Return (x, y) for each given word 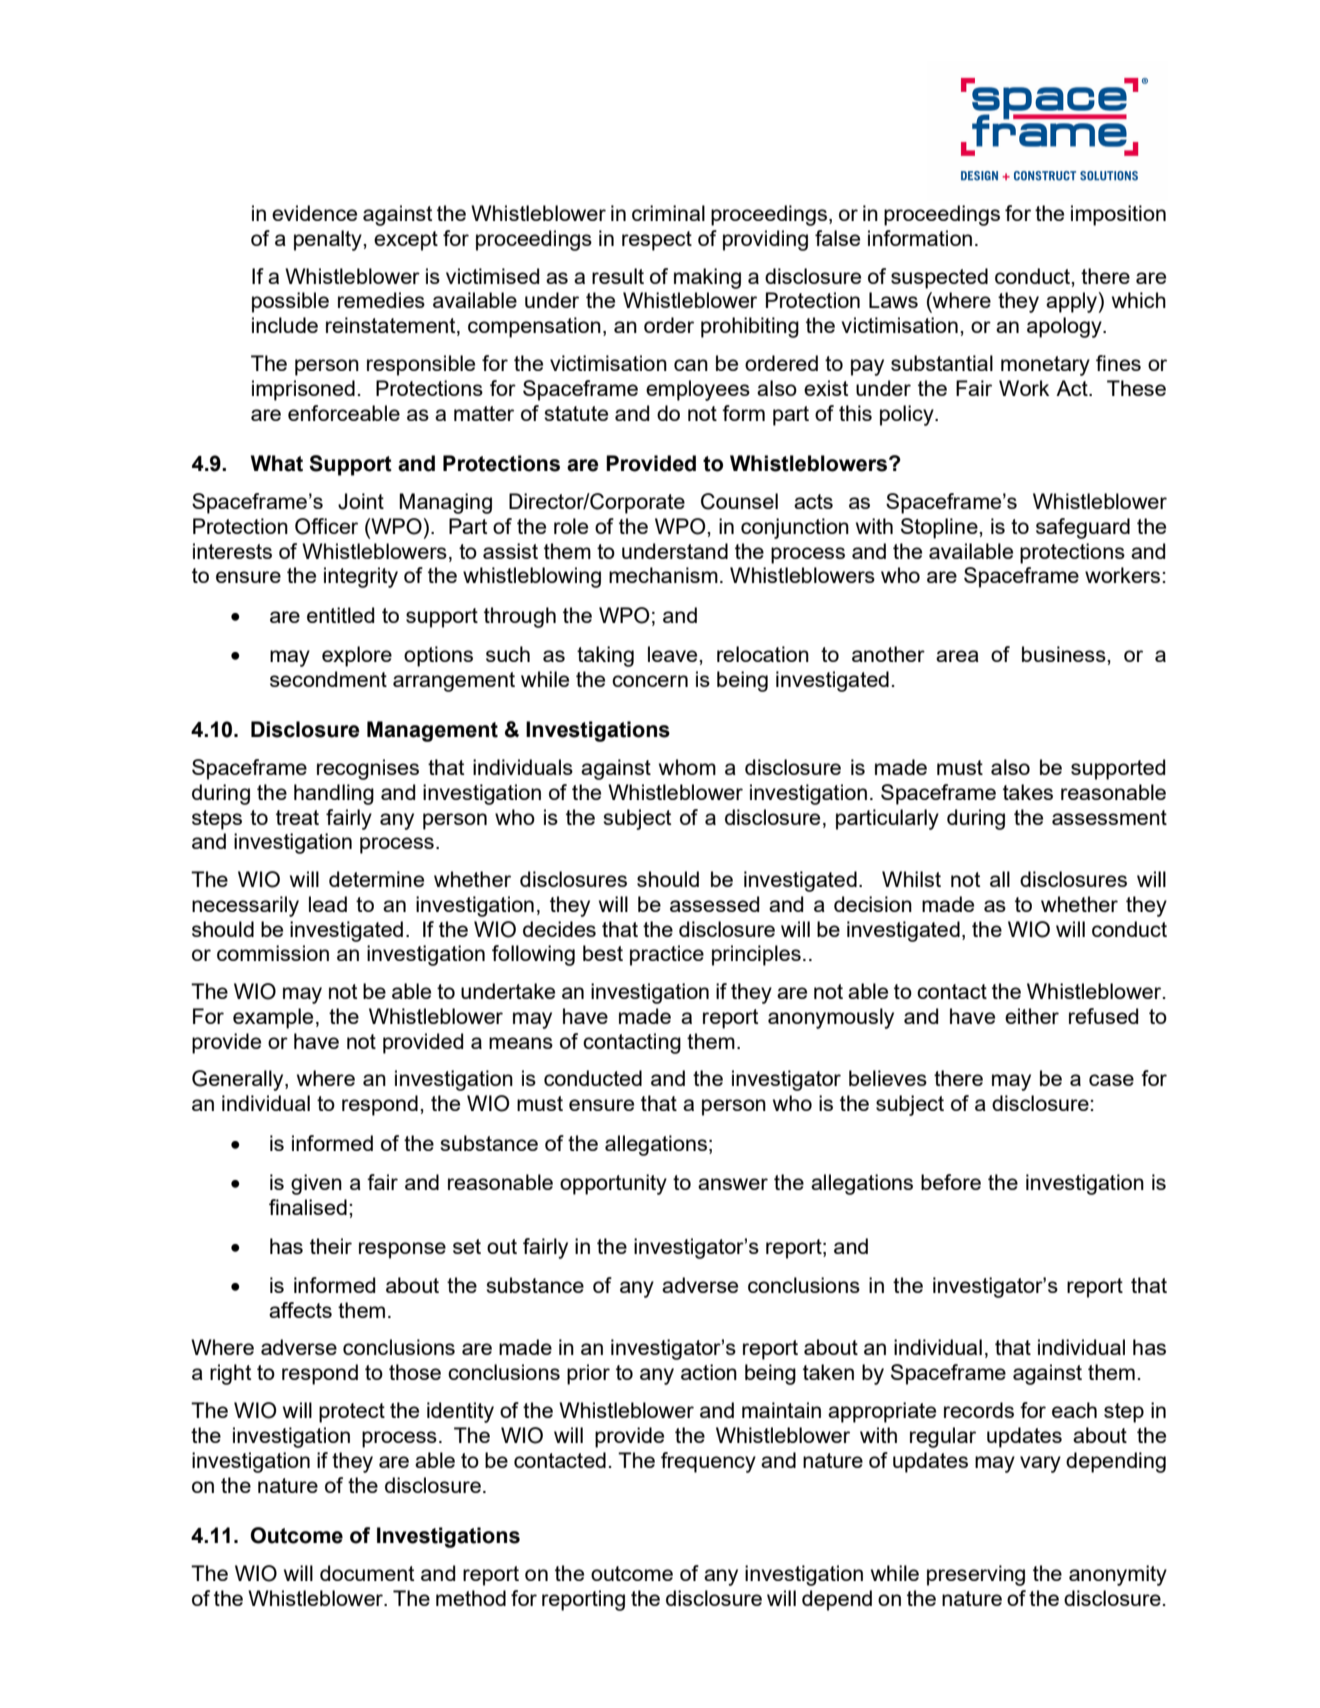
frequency (708, 1462)
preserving (976, 1575)
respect (657, 241)
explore (357, 656)
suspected (939, 278)
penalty (329, 240)
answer (733, 1184)
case (1111, 1080)
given (316, 1184)
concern (650, 681)
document (367, 1573)
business (1065, 654)
